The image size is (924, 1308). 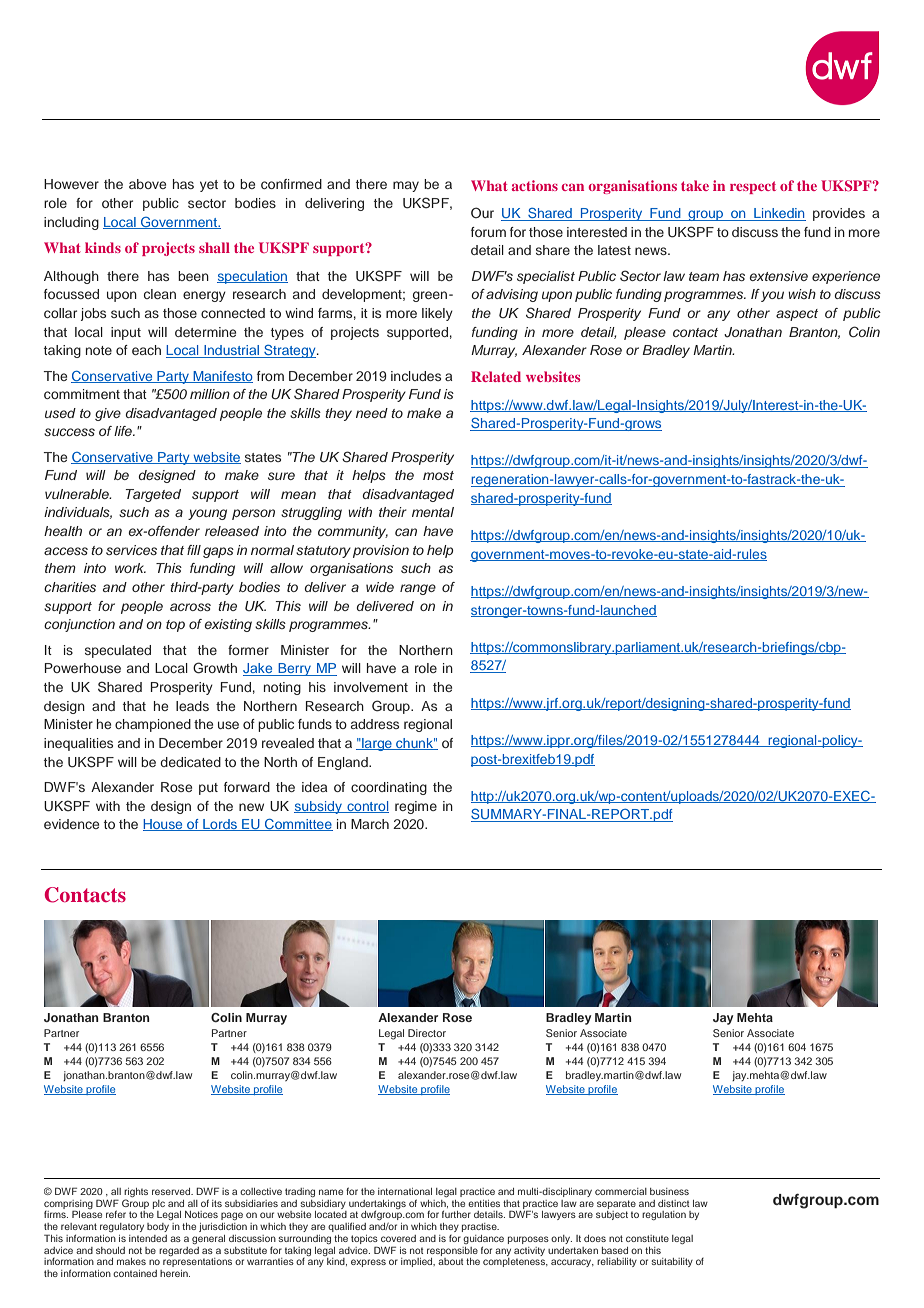 I want to click on forum, so click(x=488, y=232).
